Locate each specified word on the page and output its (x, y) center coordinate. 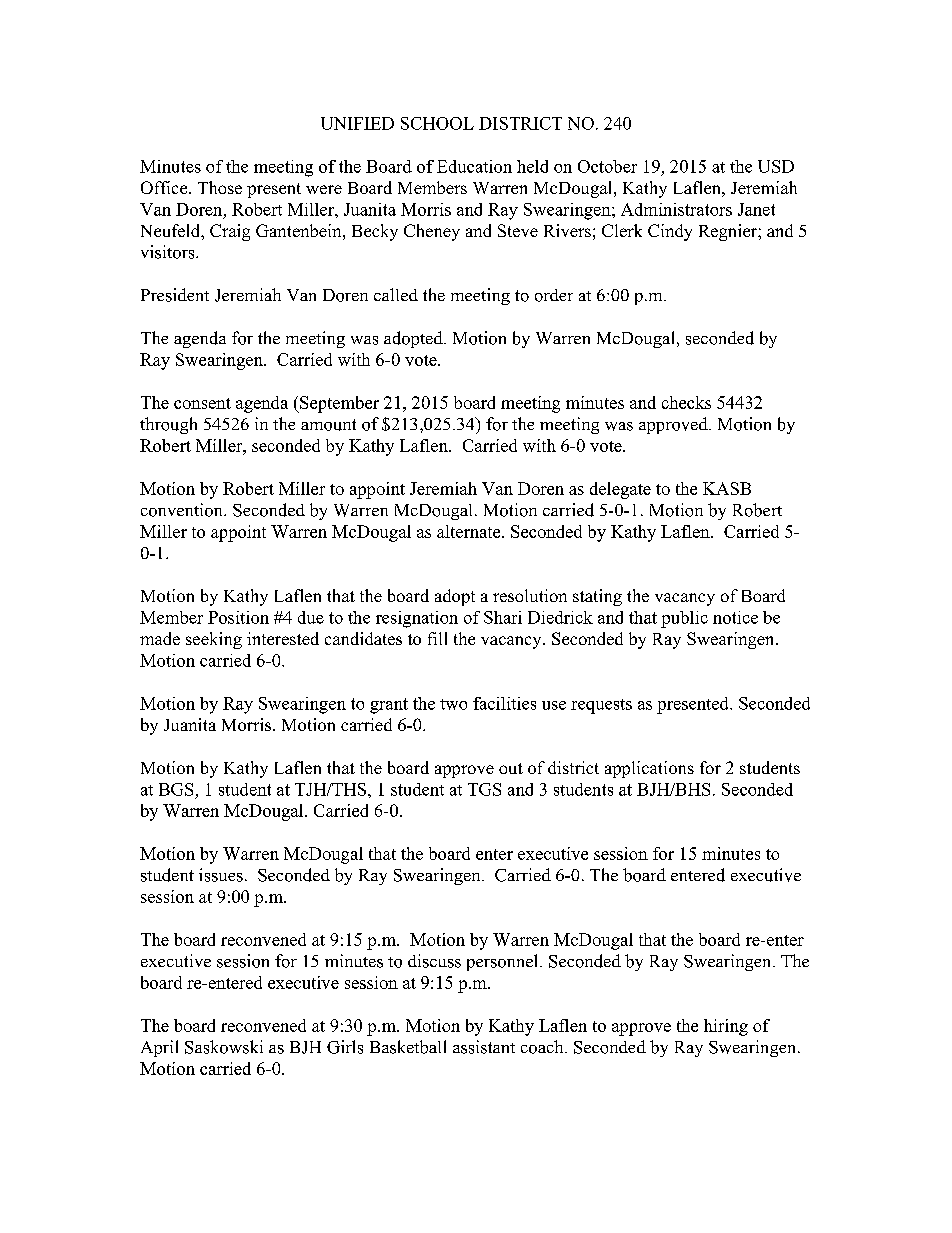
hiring (726, 1027)
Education (474, 166)
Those (220, 187)
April (159, 1048)
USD (776, 166)
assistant (484, 1047)
